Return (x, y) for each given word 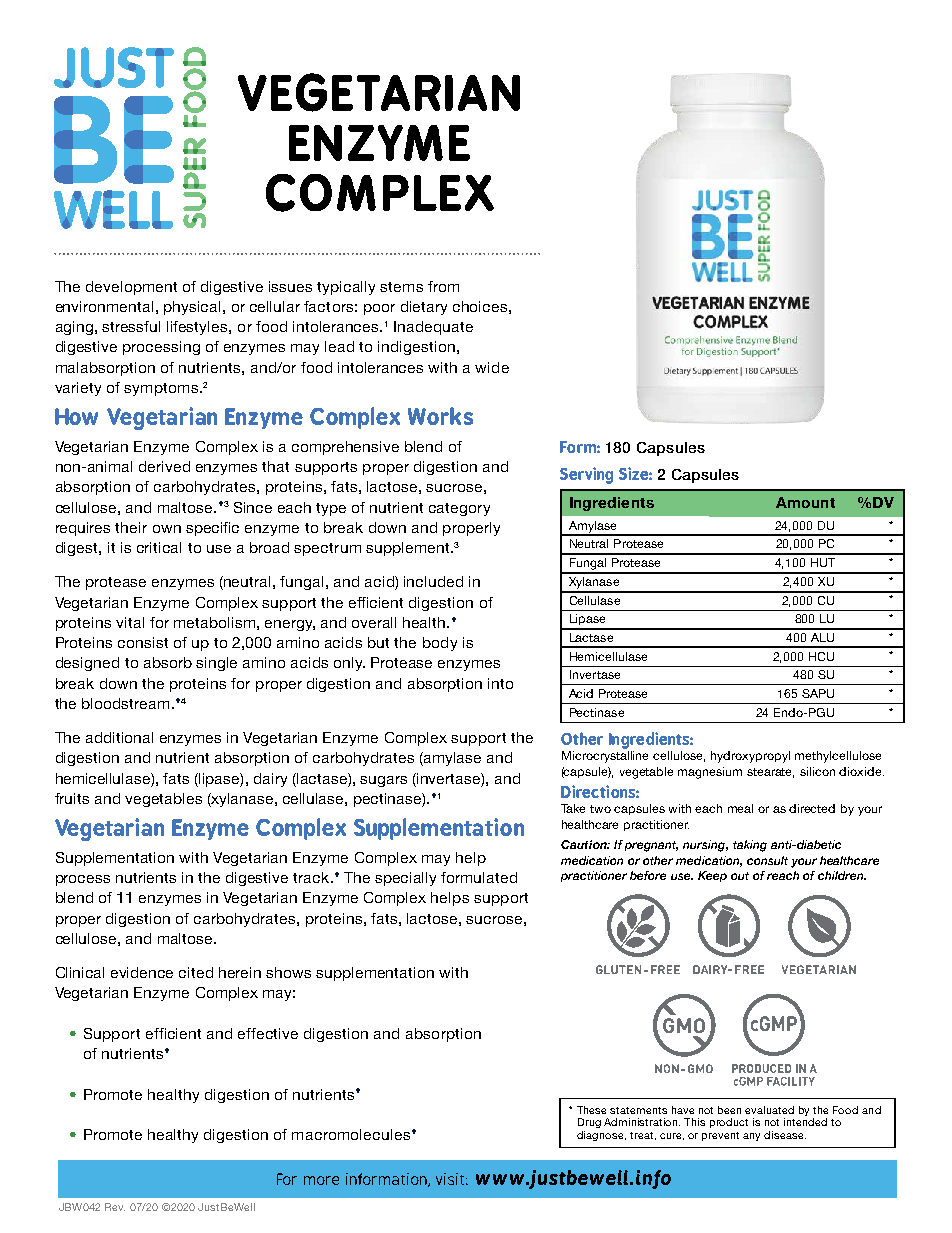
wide (492, 367)
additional (119, 737)
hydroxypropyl (750, 757)
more (321, 1180)
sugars (383, 781)
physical (192, 308)
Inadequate (433, 328)
